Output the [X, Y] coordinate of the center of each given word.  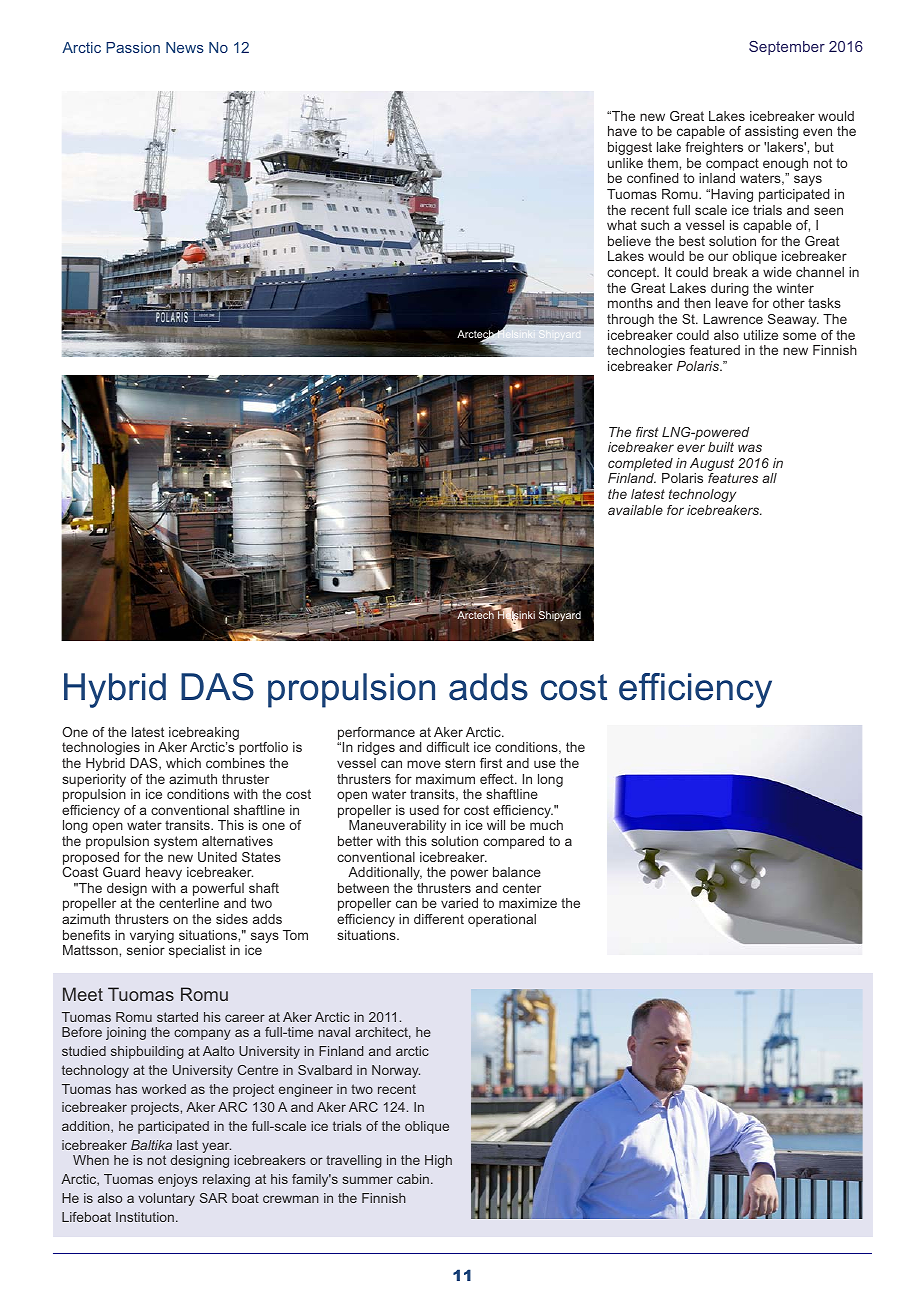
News [185, 47]
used [424, 810]
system [175, 842]
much [546, 825]
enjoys [178, 1180]
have [622, 131]
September [787, 48]
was [750, 448]
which [183, 763]
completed [640, 466]
